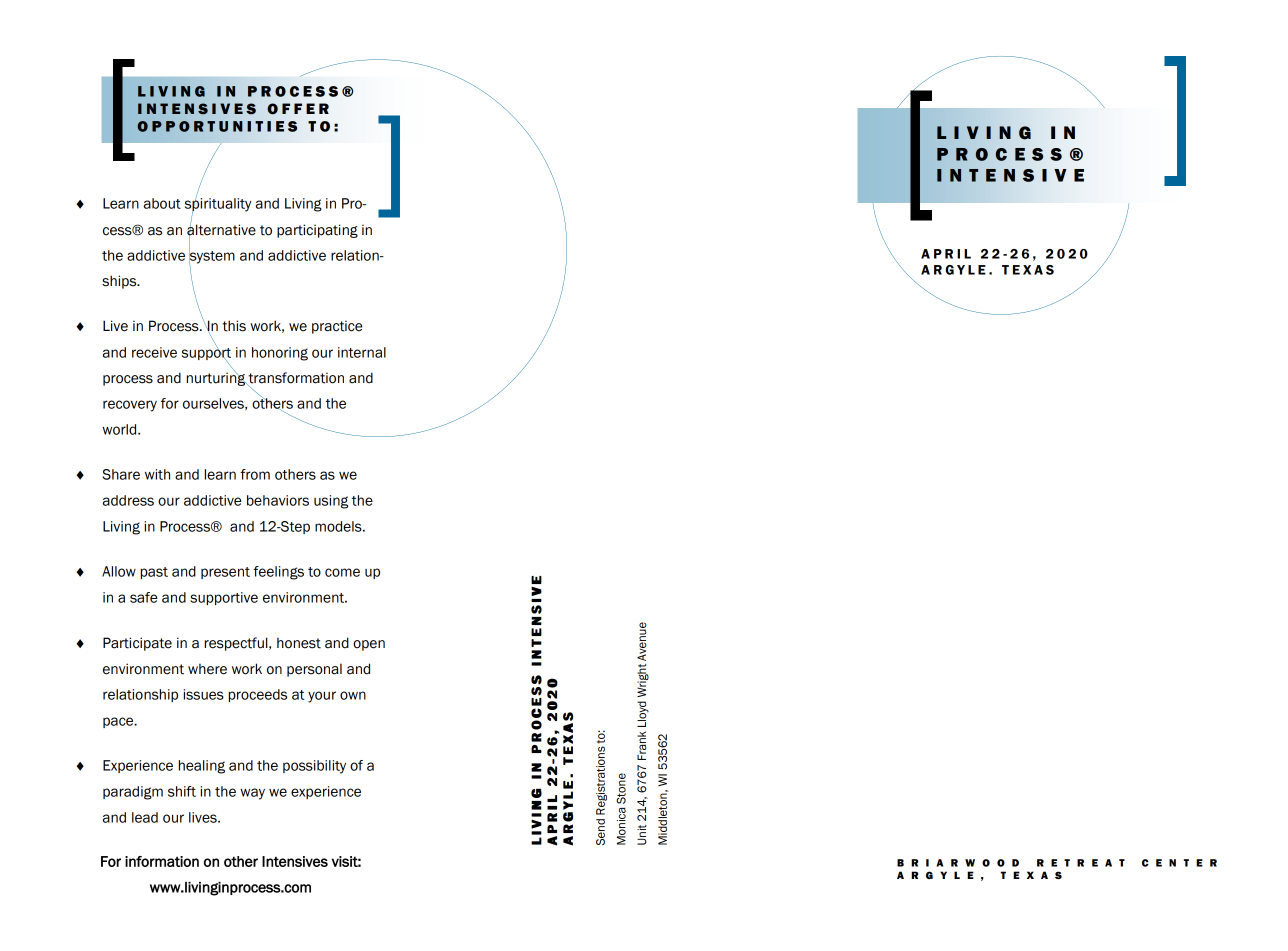 This document has height=951, width=1288. I want to click on own, so click(353, 695).
